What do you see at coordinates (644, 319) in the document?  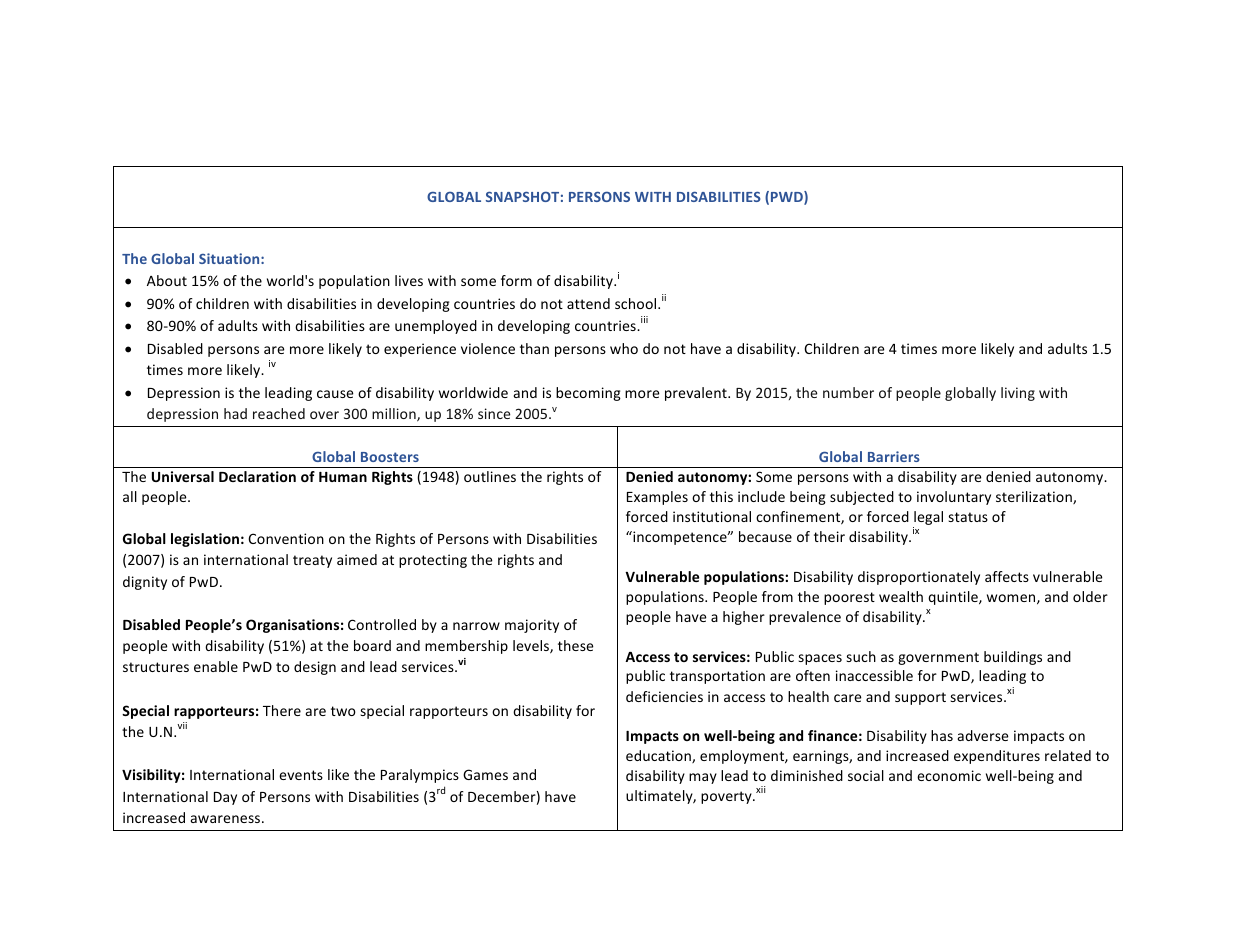 I see `iii` at bounding box center [644, 319].
